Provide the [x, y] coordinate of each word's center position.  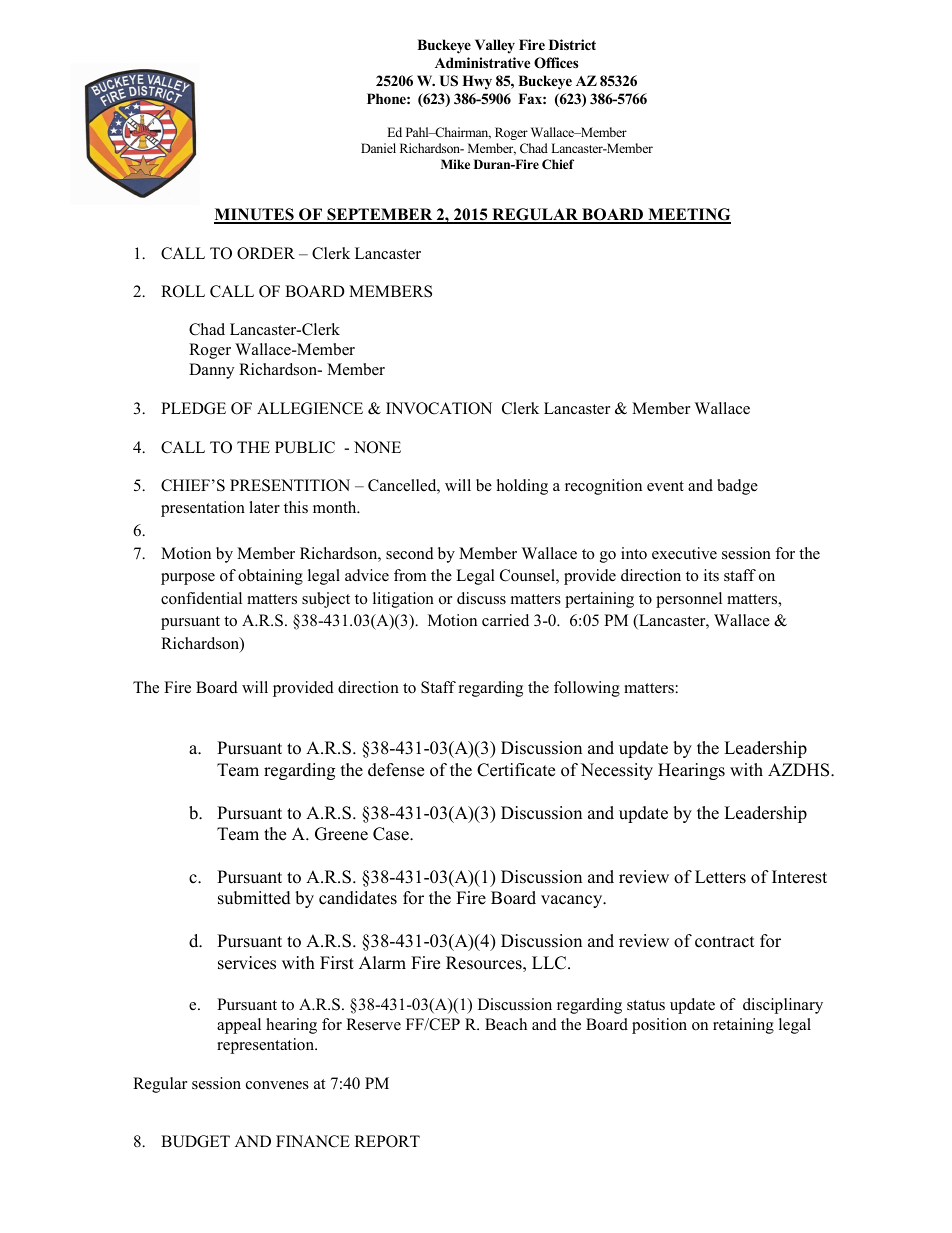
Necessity [617, 771]
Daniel [378, 148]
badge [737, 487]
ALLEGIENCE [310, 408]
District [572, 44]
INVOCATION [439, 408]
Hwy [477, 82]
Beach [506, 1024]
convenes [277, 1085]
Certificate [516, 770]
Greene [341, 834]
